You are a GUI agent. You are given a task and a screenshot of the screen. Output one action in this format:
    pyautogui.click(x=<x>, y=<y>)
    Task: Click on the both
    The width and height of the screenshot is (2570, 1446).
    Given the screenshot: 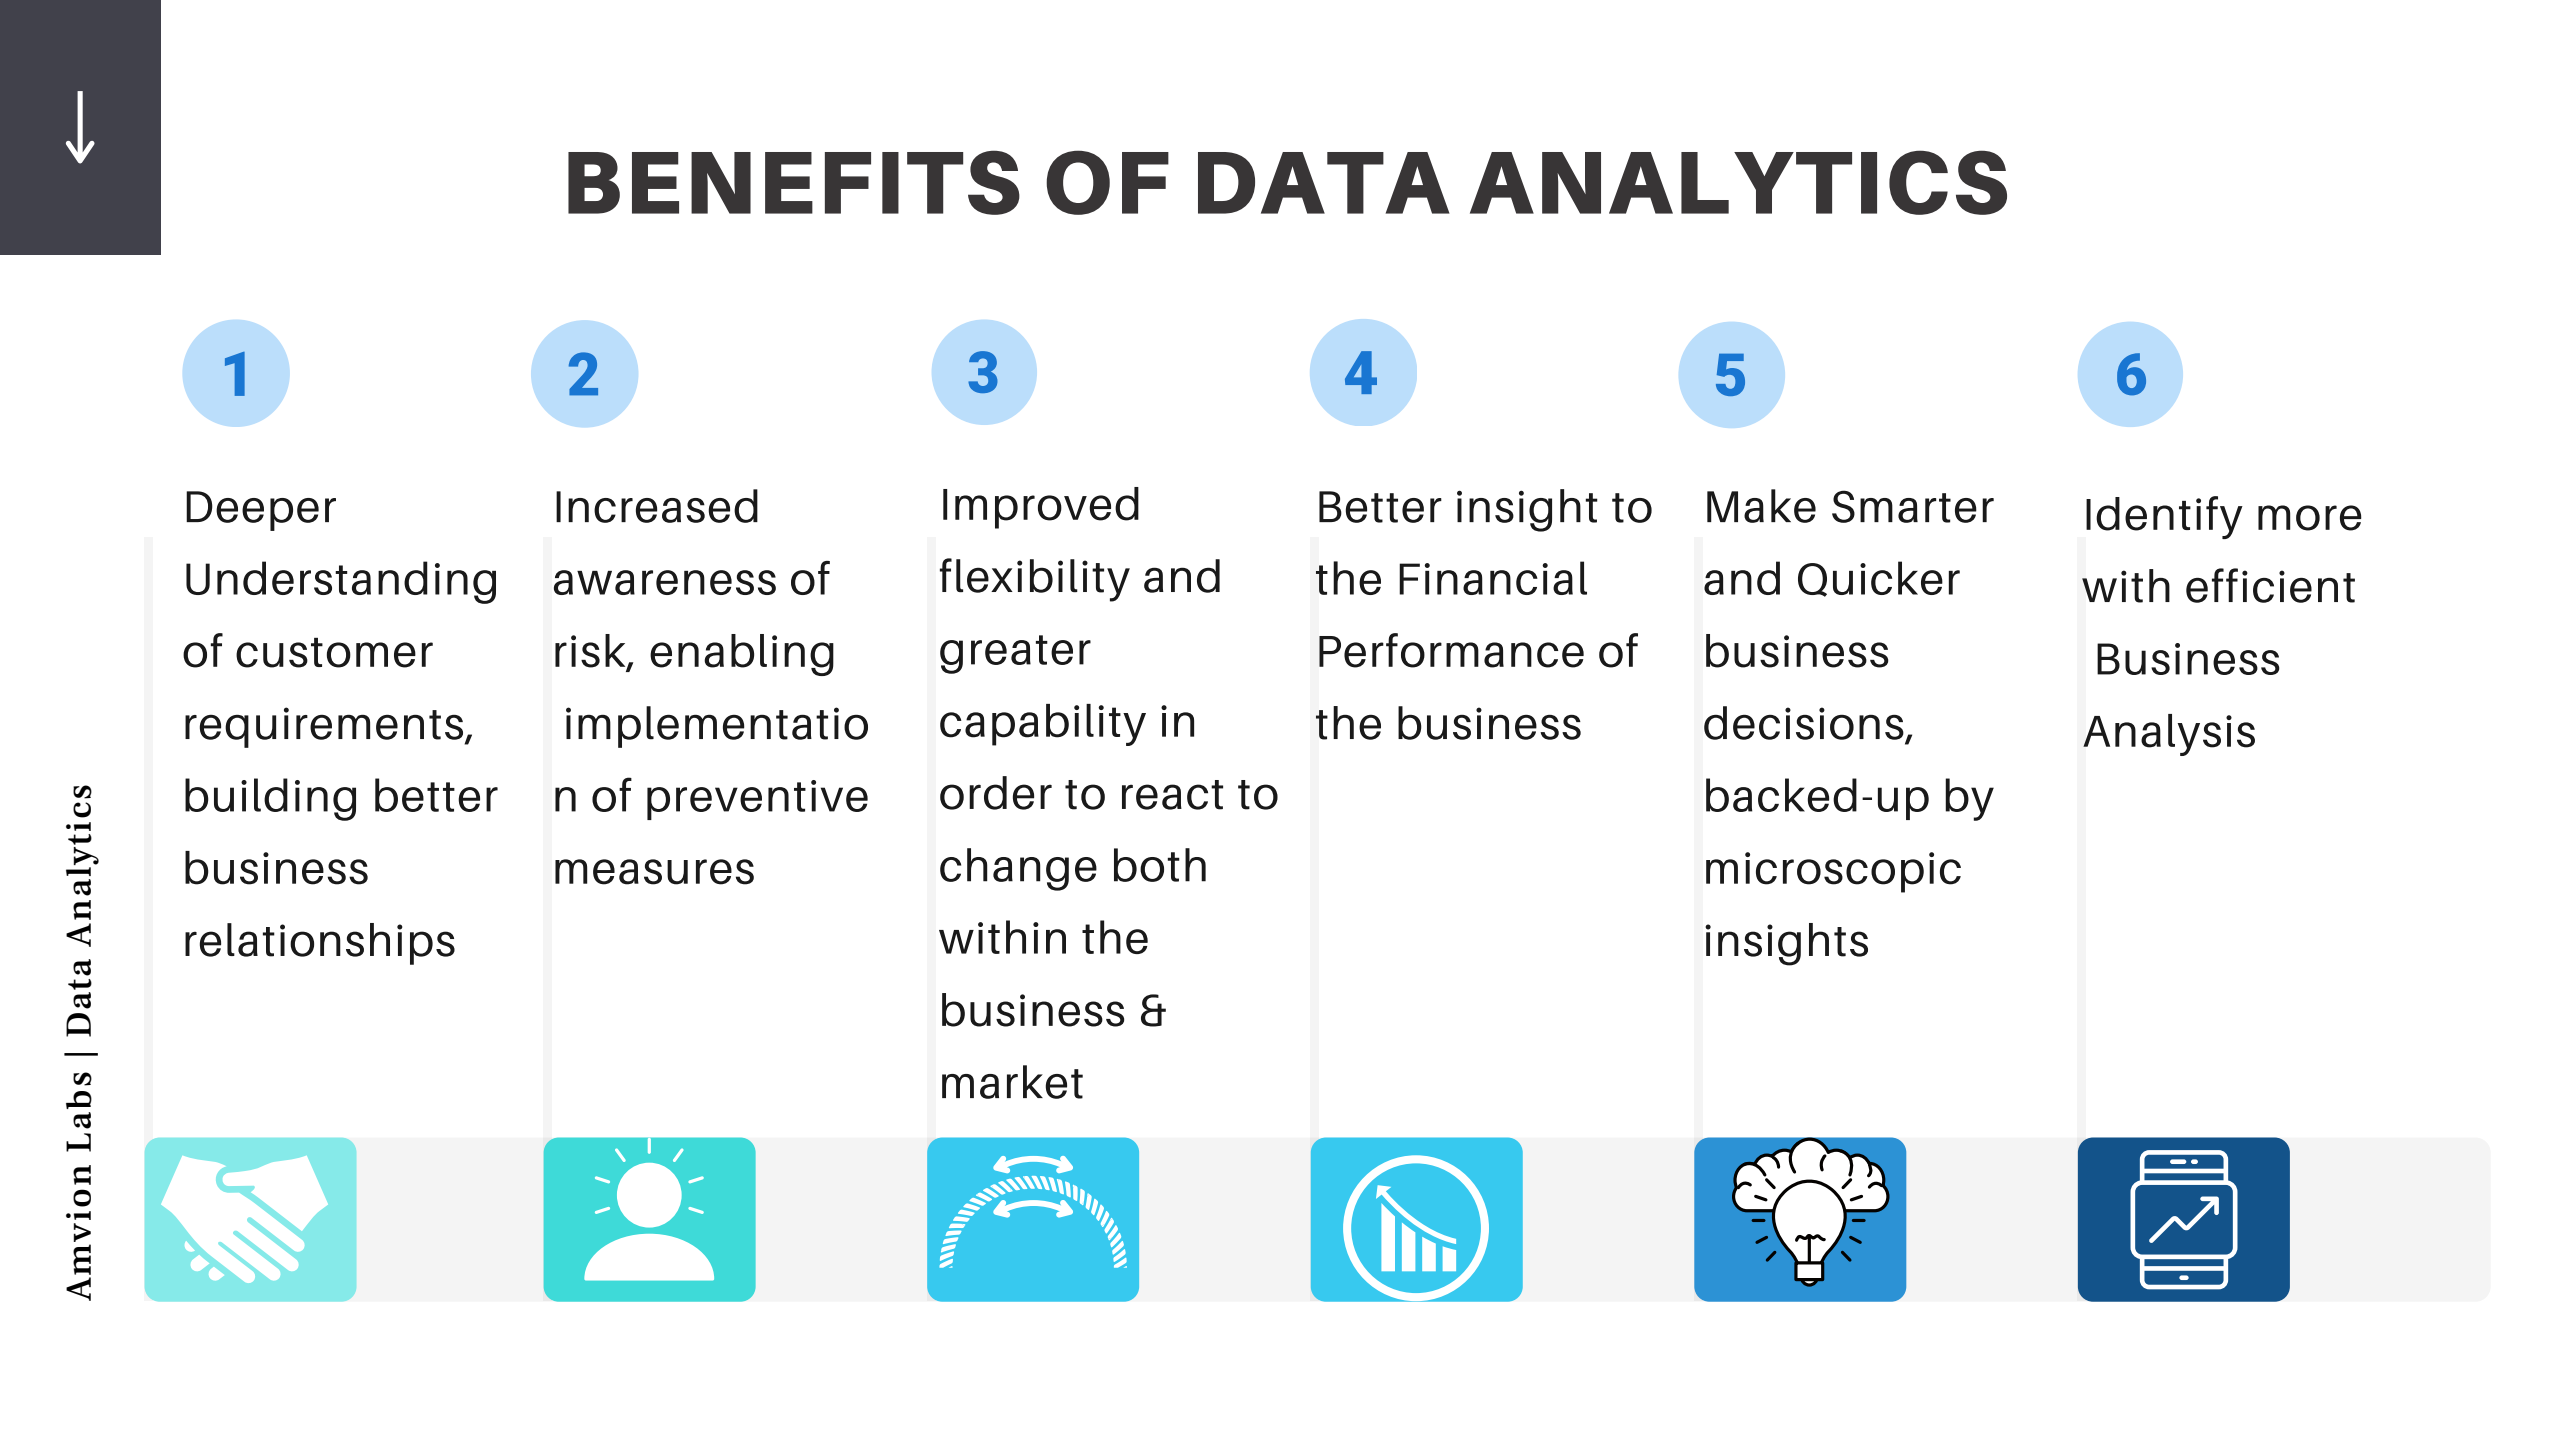 What is the action you would take?
    pyautogui.click(x=1160, y=865)
